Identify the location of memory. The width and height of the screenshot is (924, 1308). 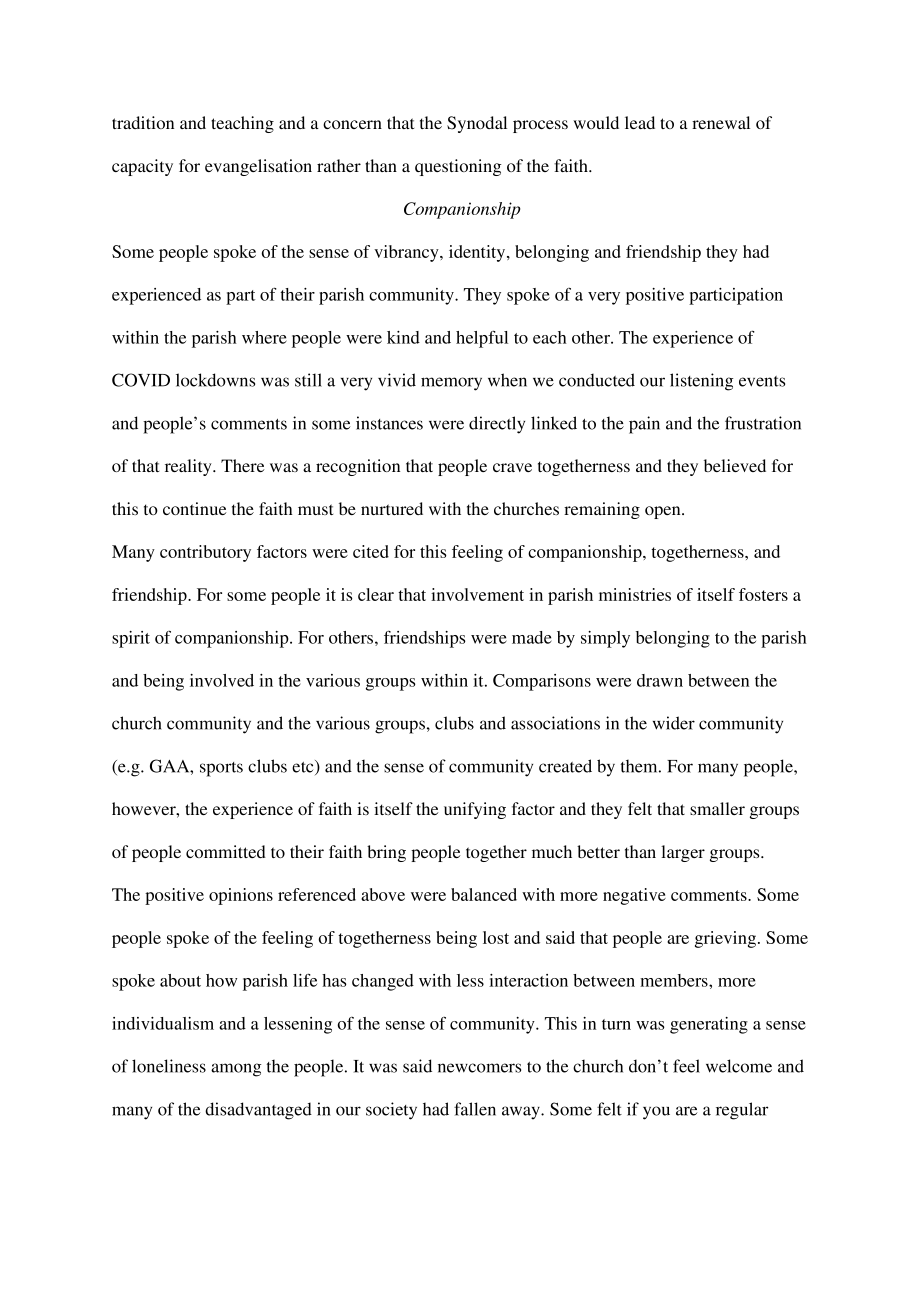
(451, 384).
